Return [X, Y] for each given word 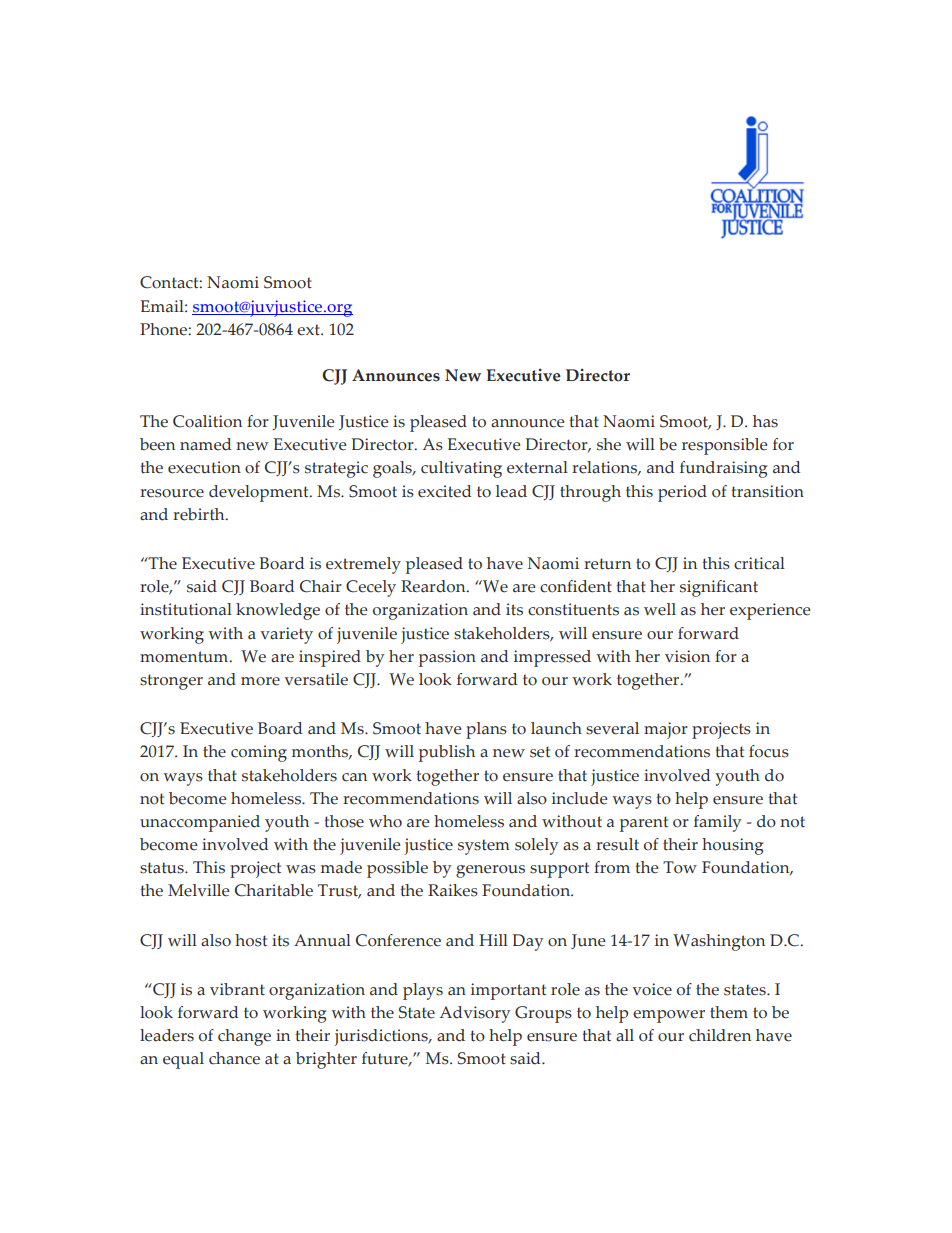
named [206, 444]
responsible [724, 446]
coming [259, 753]
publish [447, 753]
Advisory [474, 1014]
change [244, 1037]
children [720, 1035]
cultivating [461, 469]
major [666, 730]
